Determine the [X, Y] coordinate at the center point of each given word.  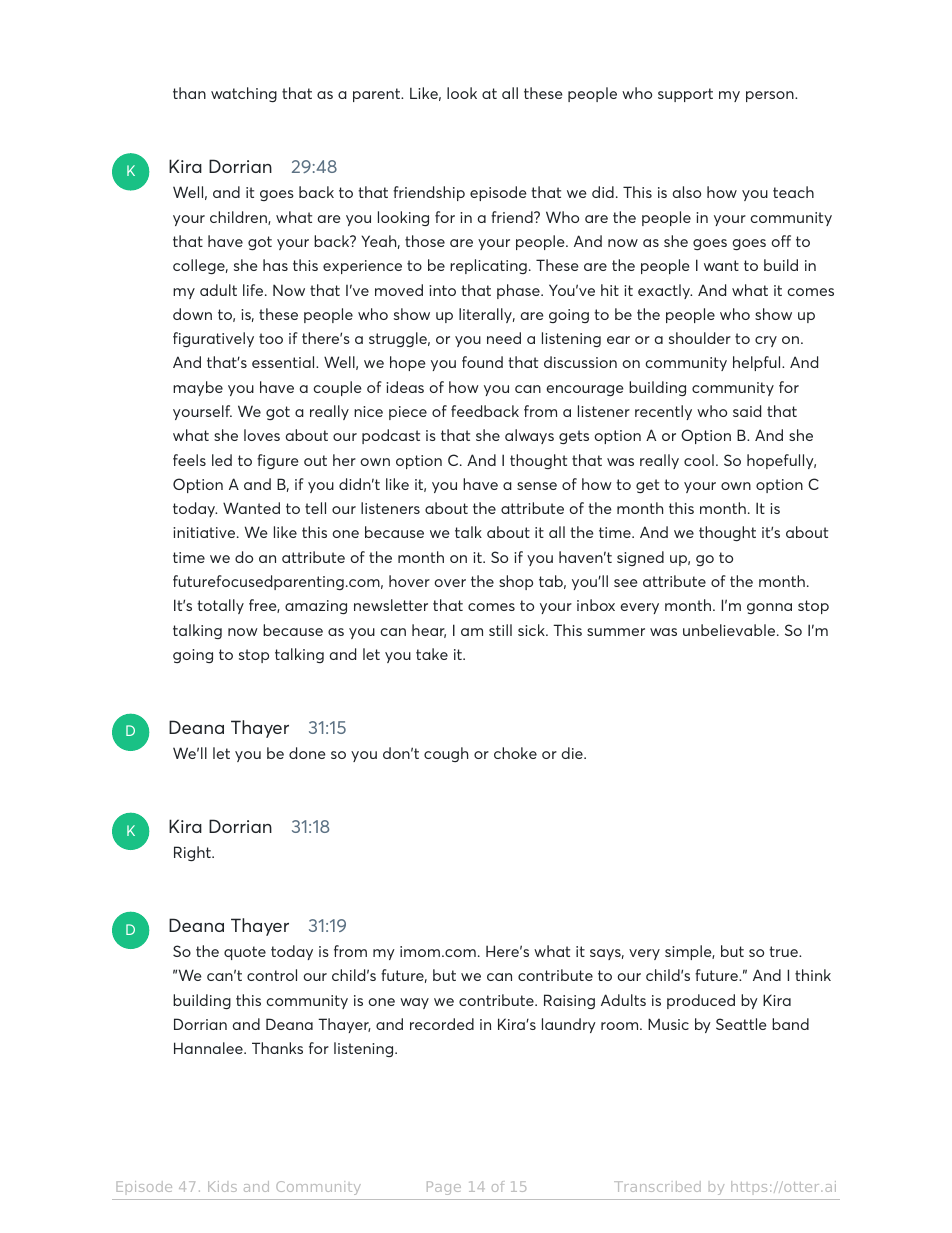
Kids [222, 1186]
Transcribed [657, 1186]
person [771, 96]
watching [244, 94]
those [425, 241]
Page [444, 1188]
